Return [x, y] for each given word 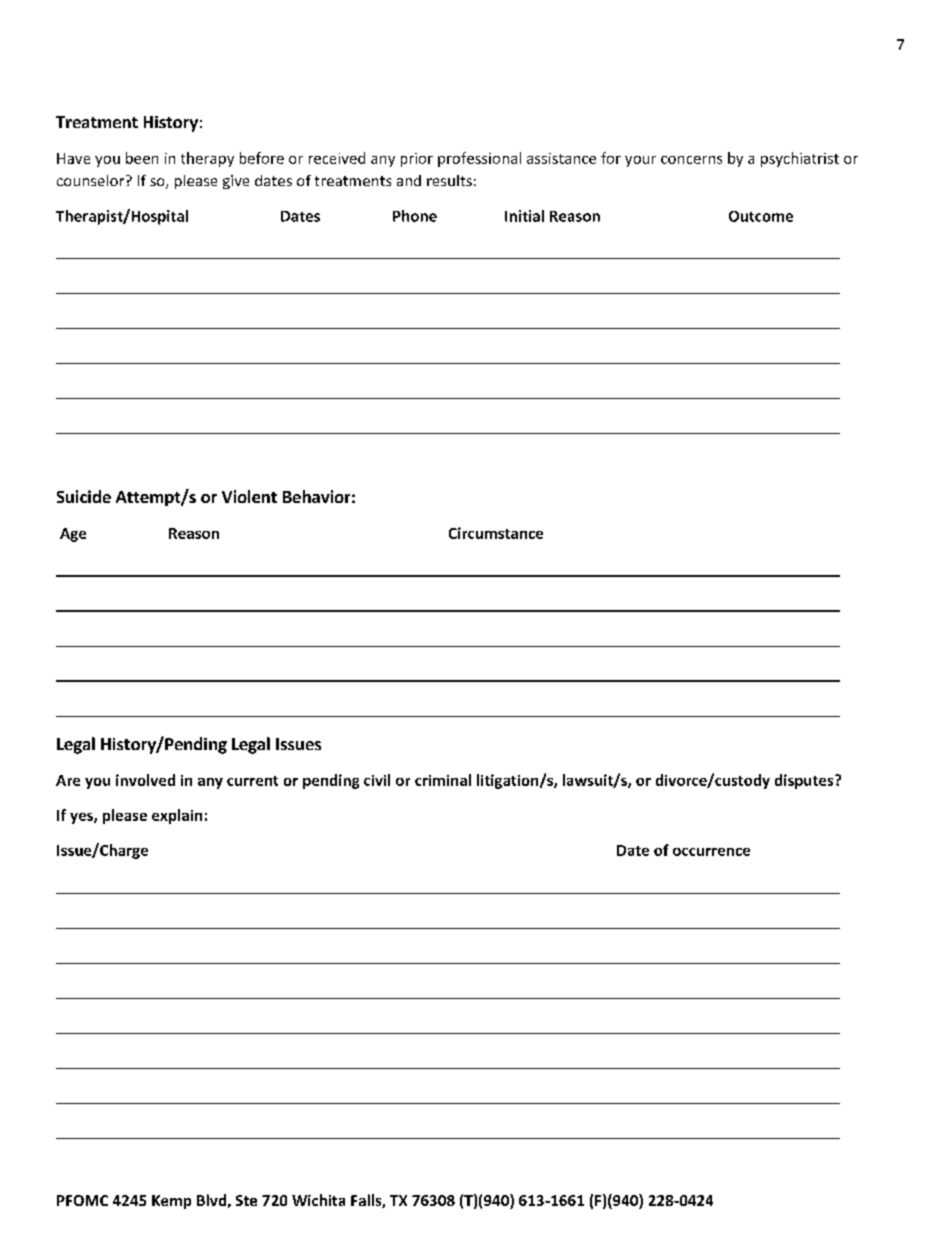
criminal [443, 780]
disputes [805, 781]
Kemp [171, 1202]
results [449, 180]
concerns [691, 160]
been [142, 158]
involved [145, 780]
